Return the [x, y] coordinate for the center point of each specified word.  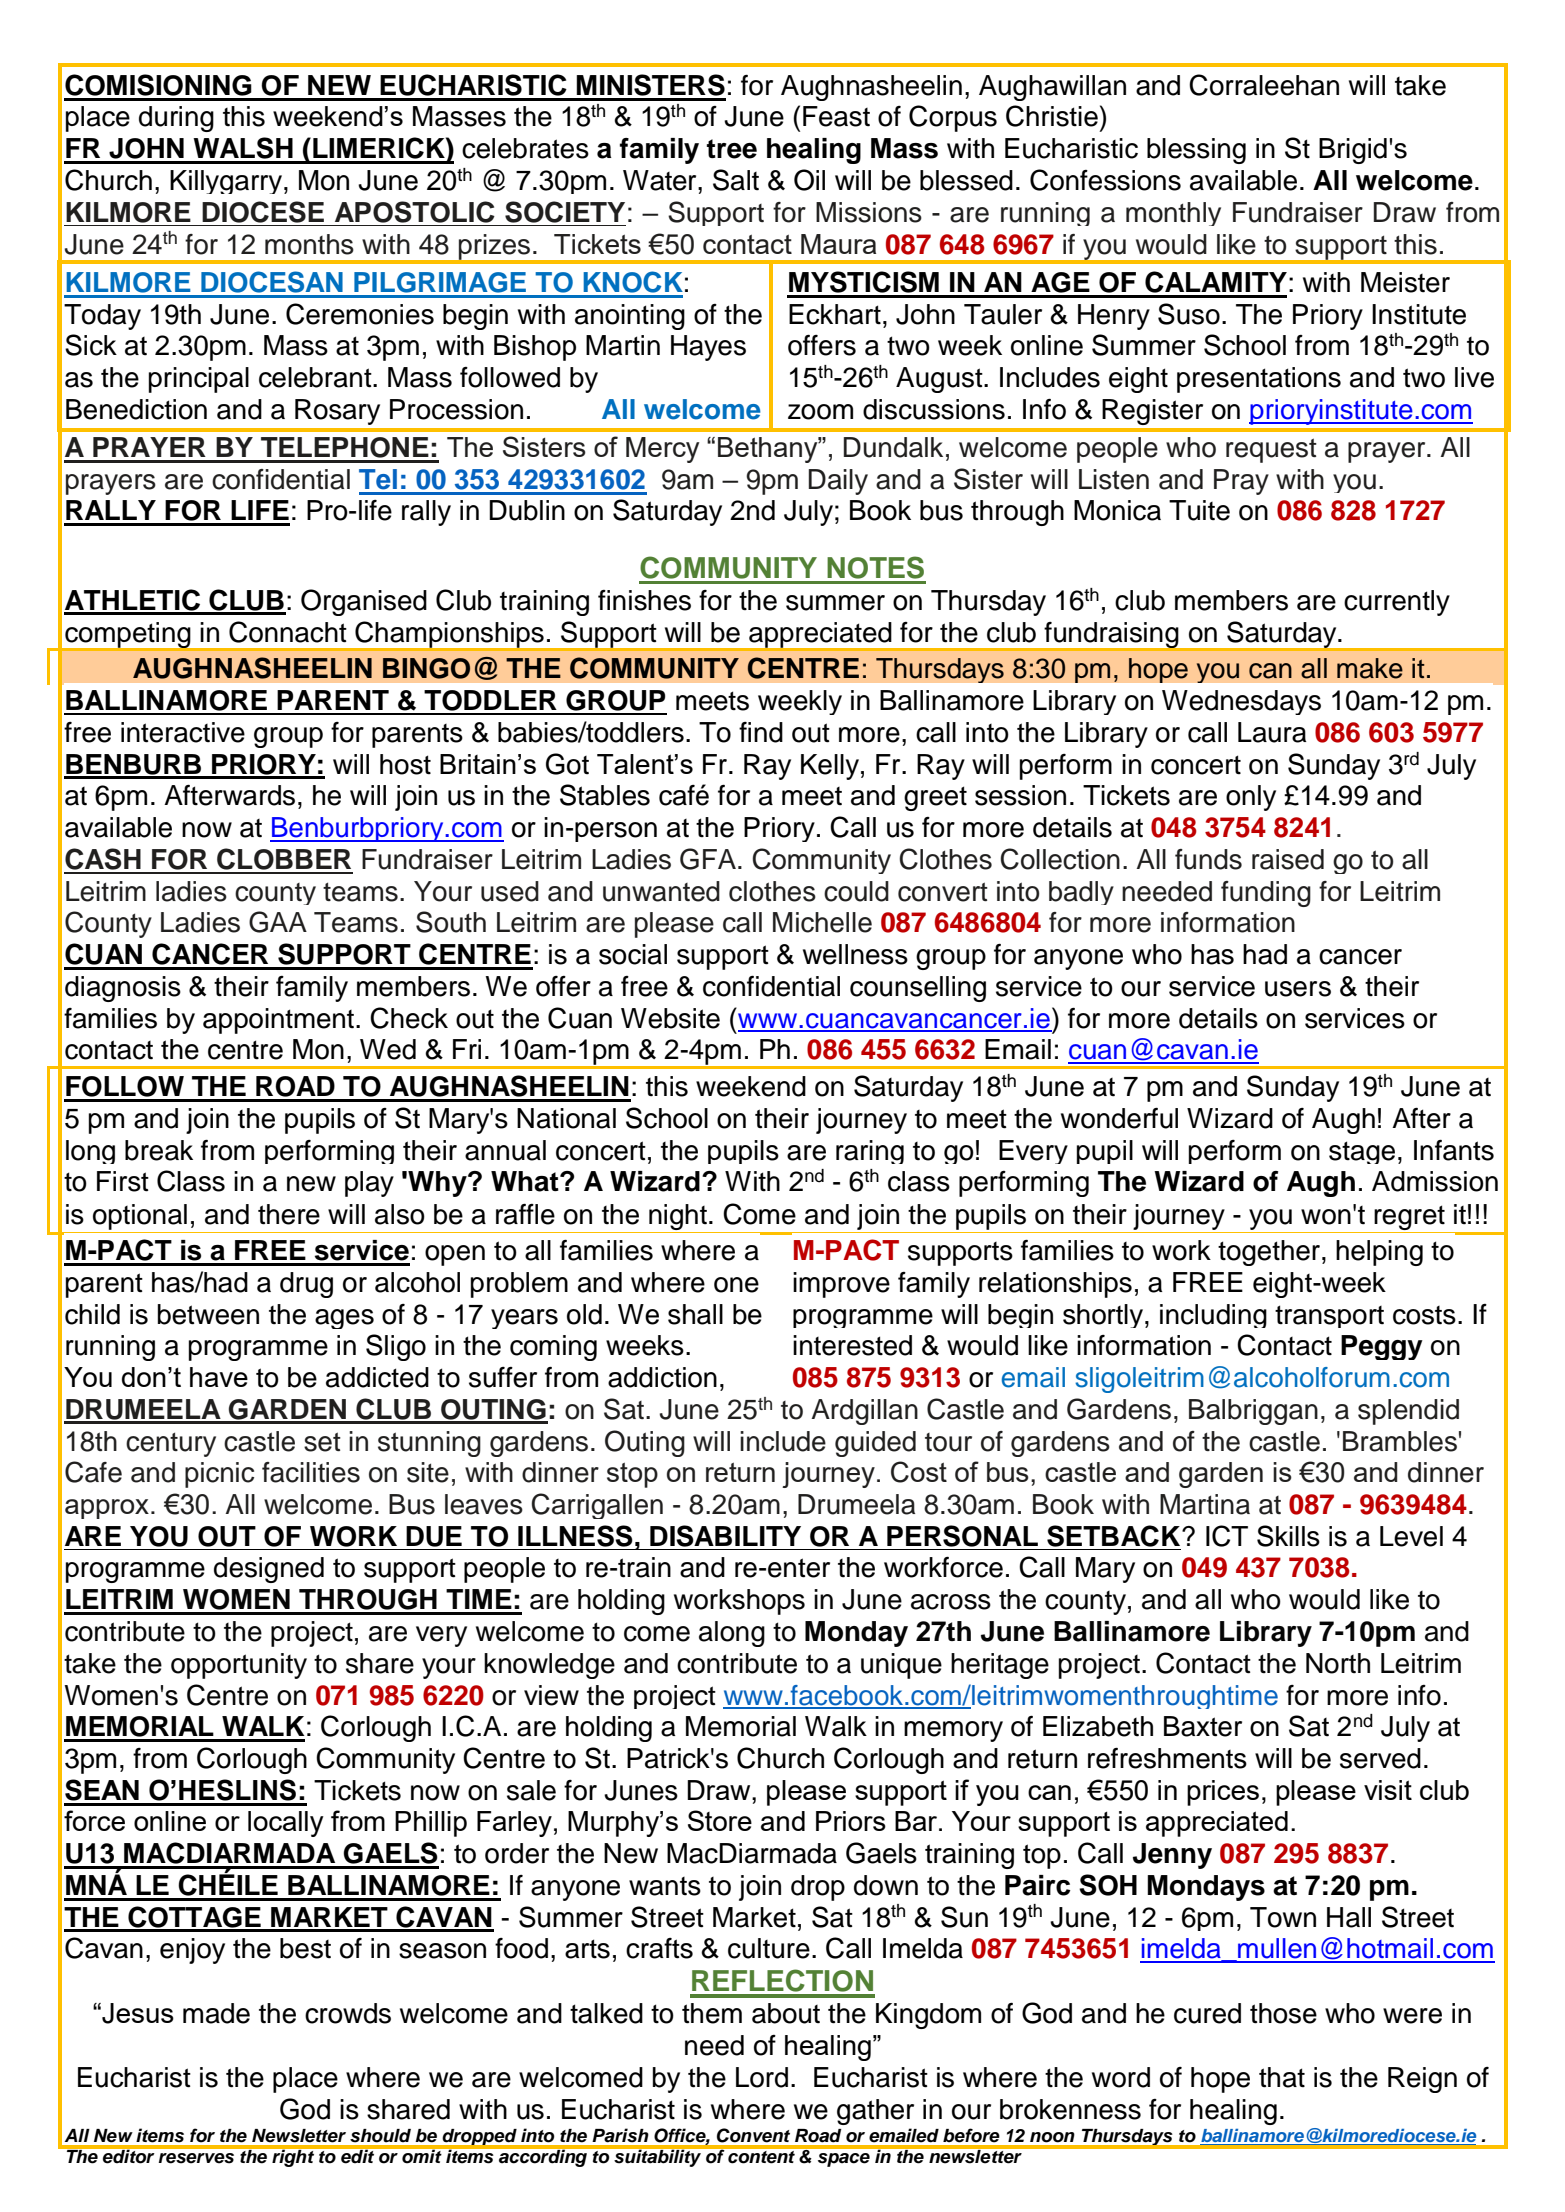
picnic [219, 1475]
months [309, 244]
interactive [183, 732]
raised [1288, 859]
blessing [1196, 151]
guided [875, 1444]
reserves [196, 2158]
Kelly [830, 767]
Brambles [1400, 1441]
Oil [809, 180]
